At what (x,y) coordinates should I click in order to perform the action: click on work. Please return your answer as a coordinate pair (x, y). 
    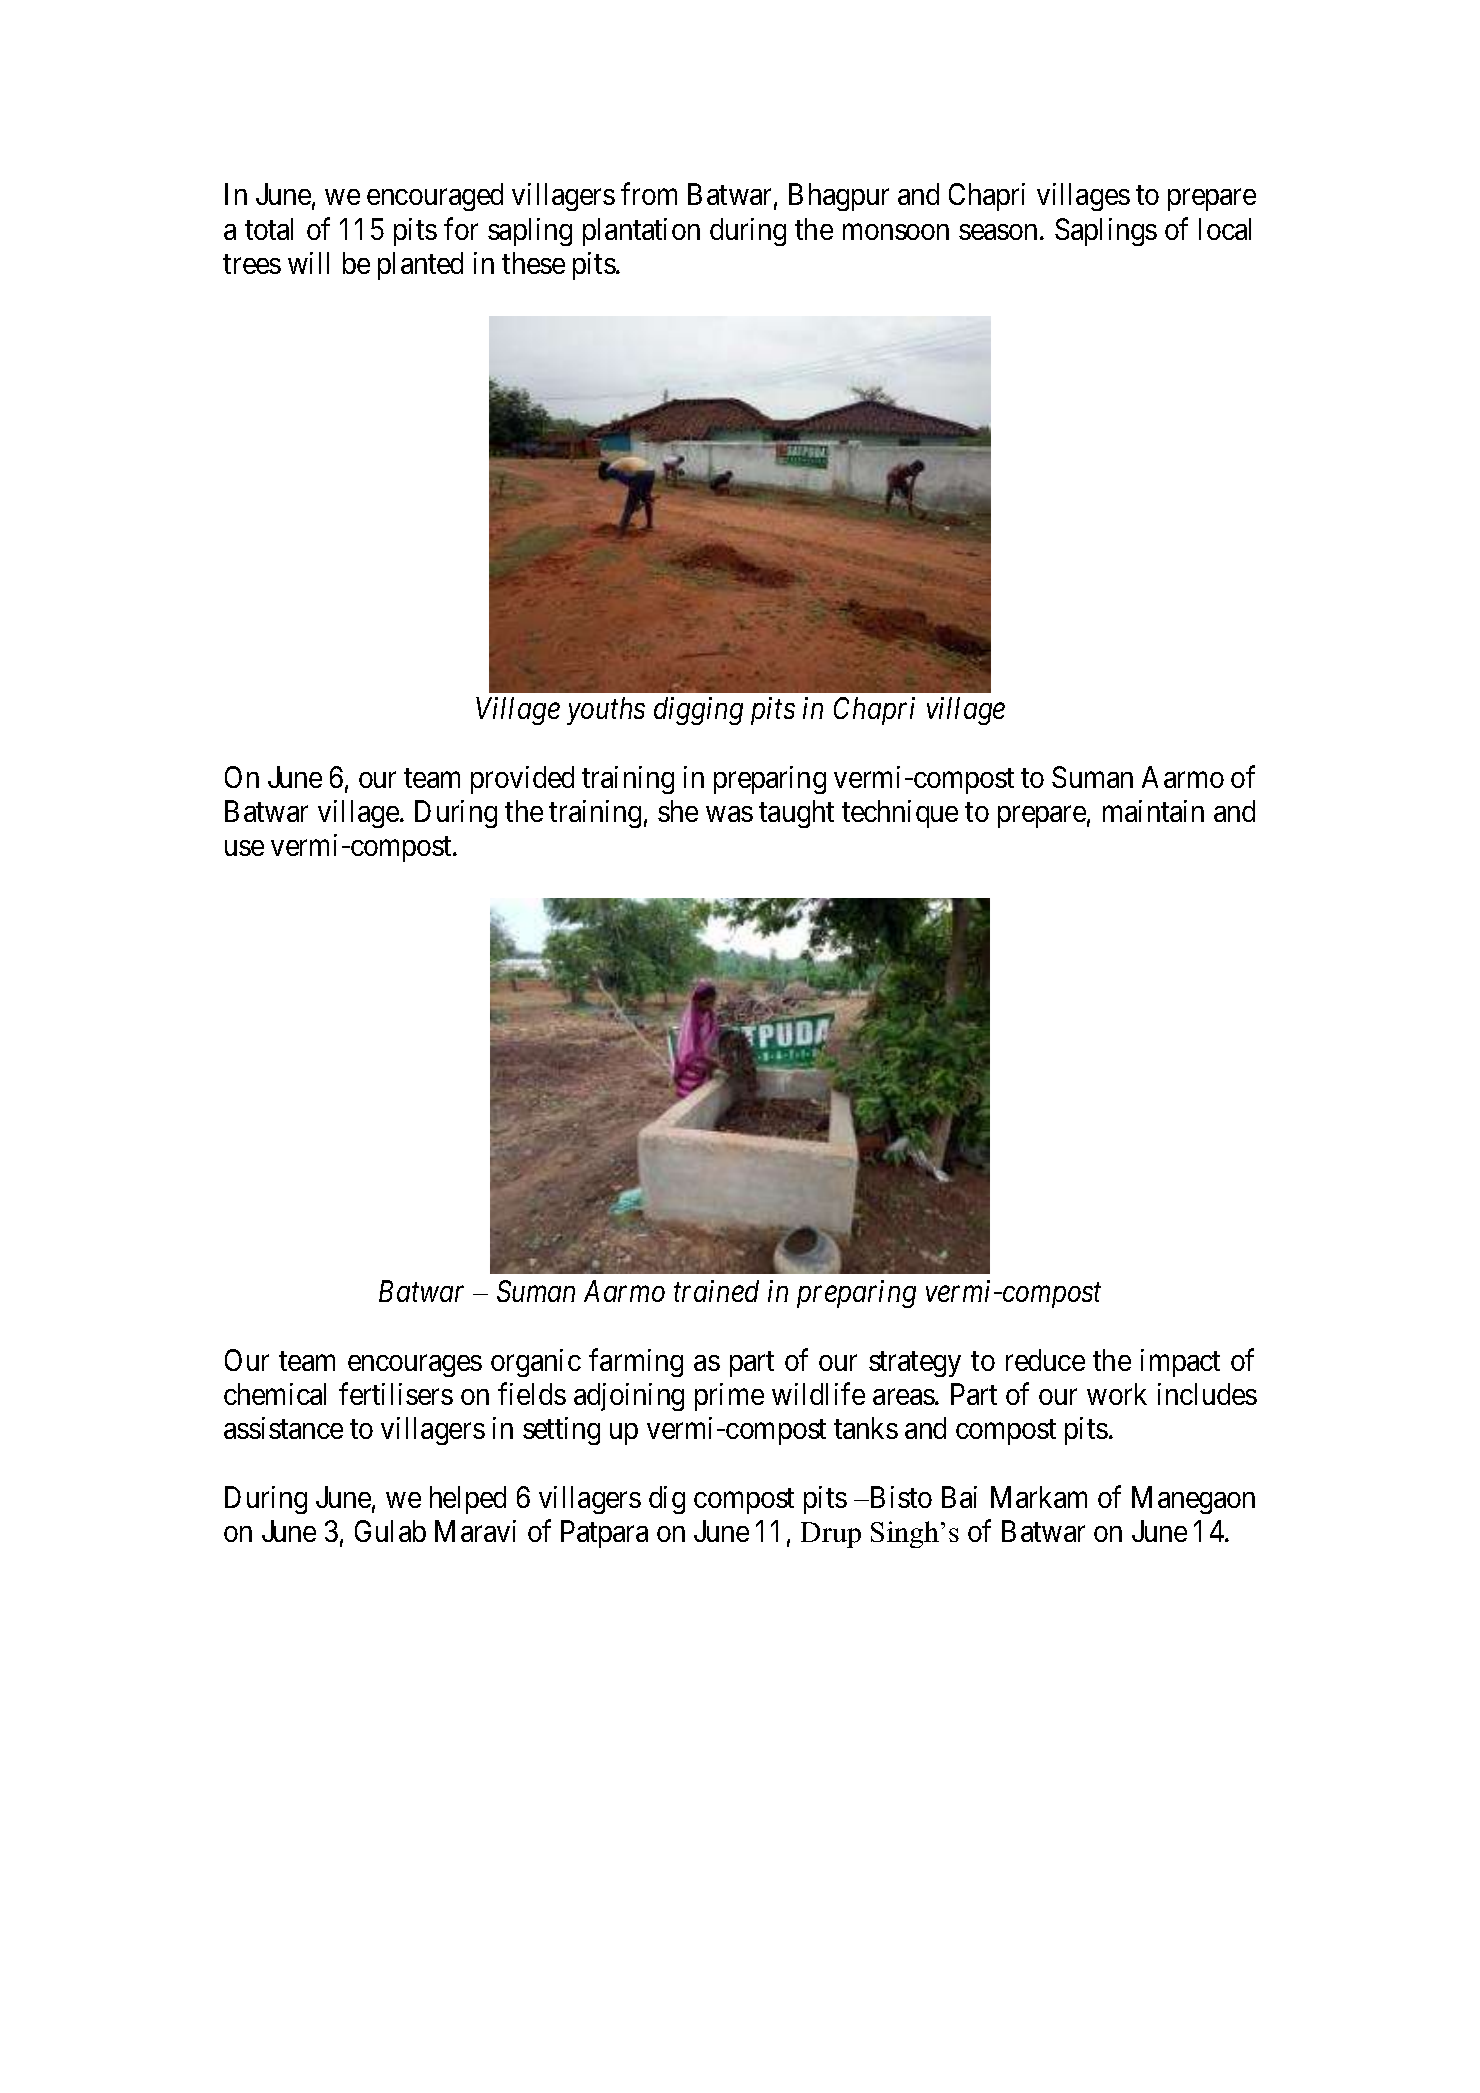
    Looking at the image, I should click on (1117, 1394).
